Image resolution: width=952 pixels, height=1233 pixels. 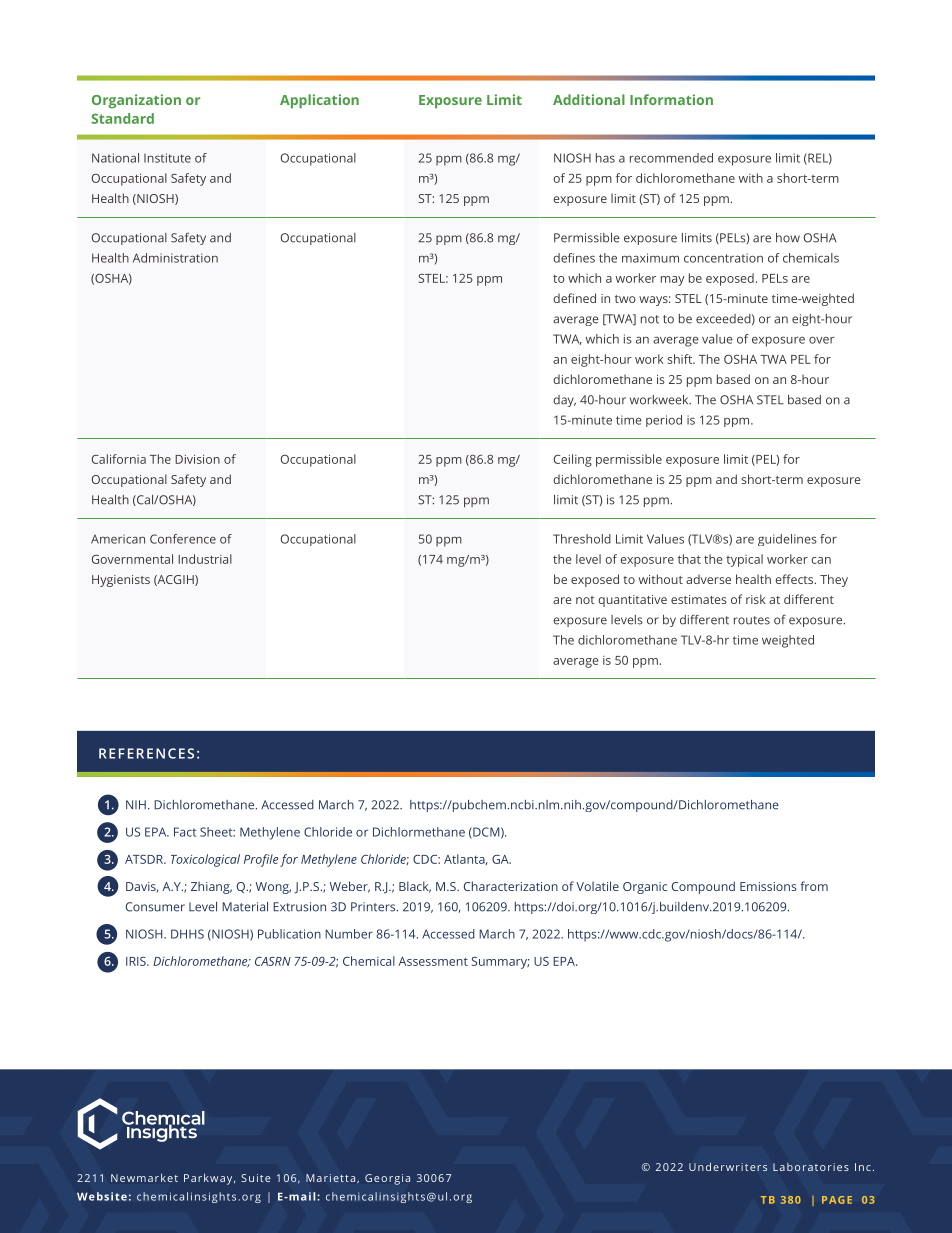 I want to click on routes, so click(x=752, y=620).
